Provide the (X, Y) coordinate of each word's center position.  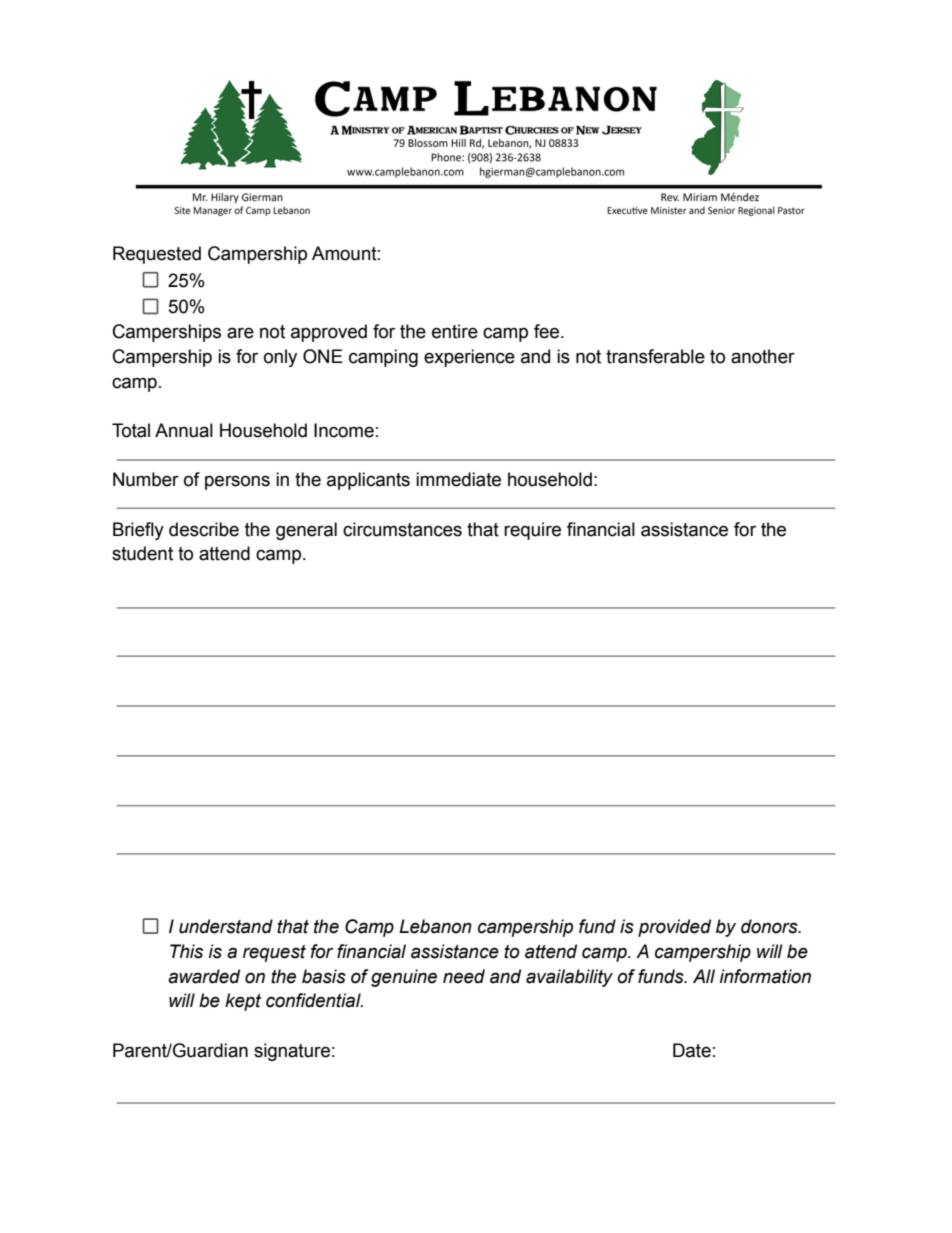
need (464, 976)
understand (226, 926)
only (280, 358)
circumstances (402, 529)
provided (674, 928)
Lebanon (435, 926)
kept (243, 1002)
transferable (655, 356)
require (532, 531)
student (142, 553)
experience (469, 358)
